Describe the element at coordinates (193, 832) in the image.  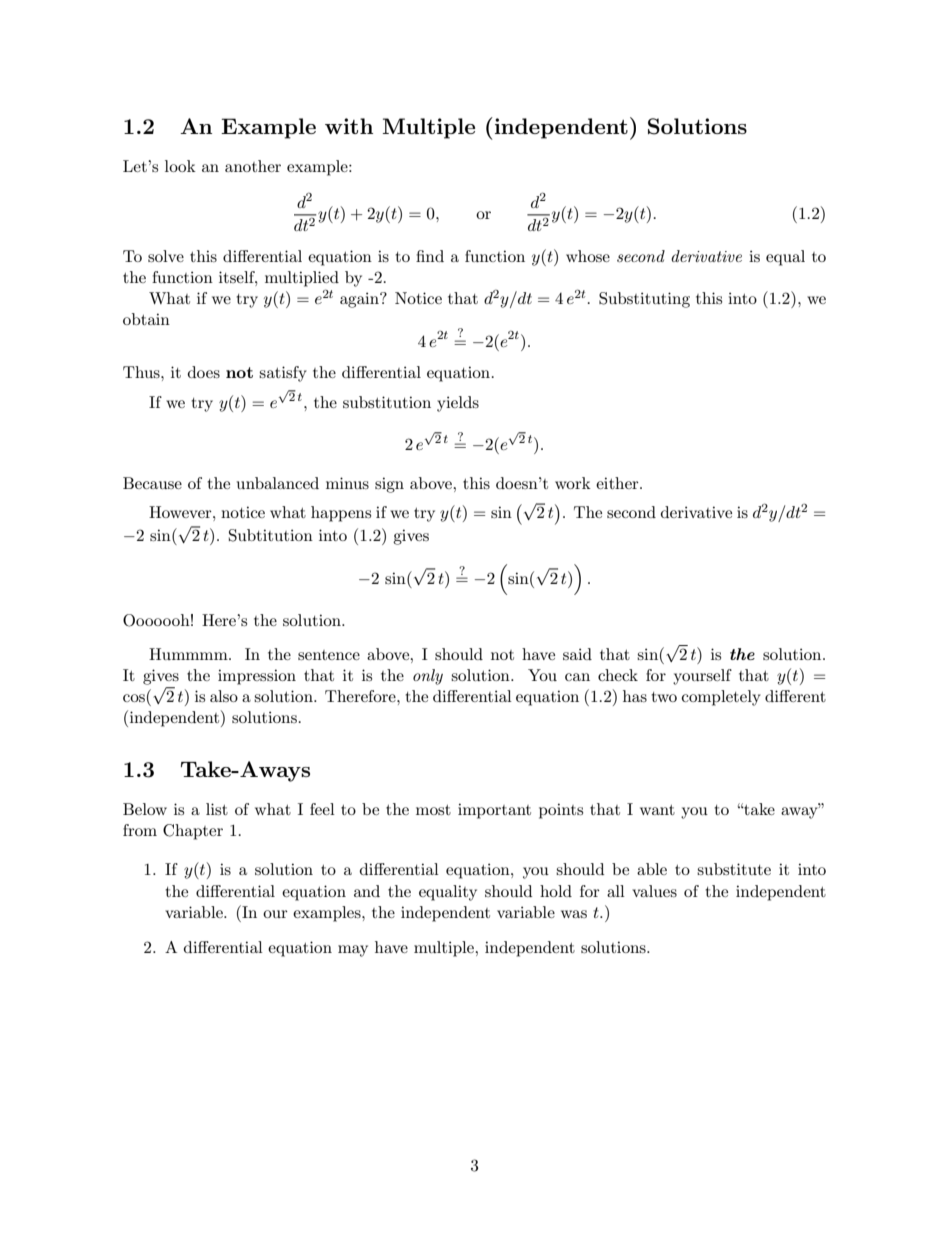
I see `Chapter` at that location.
